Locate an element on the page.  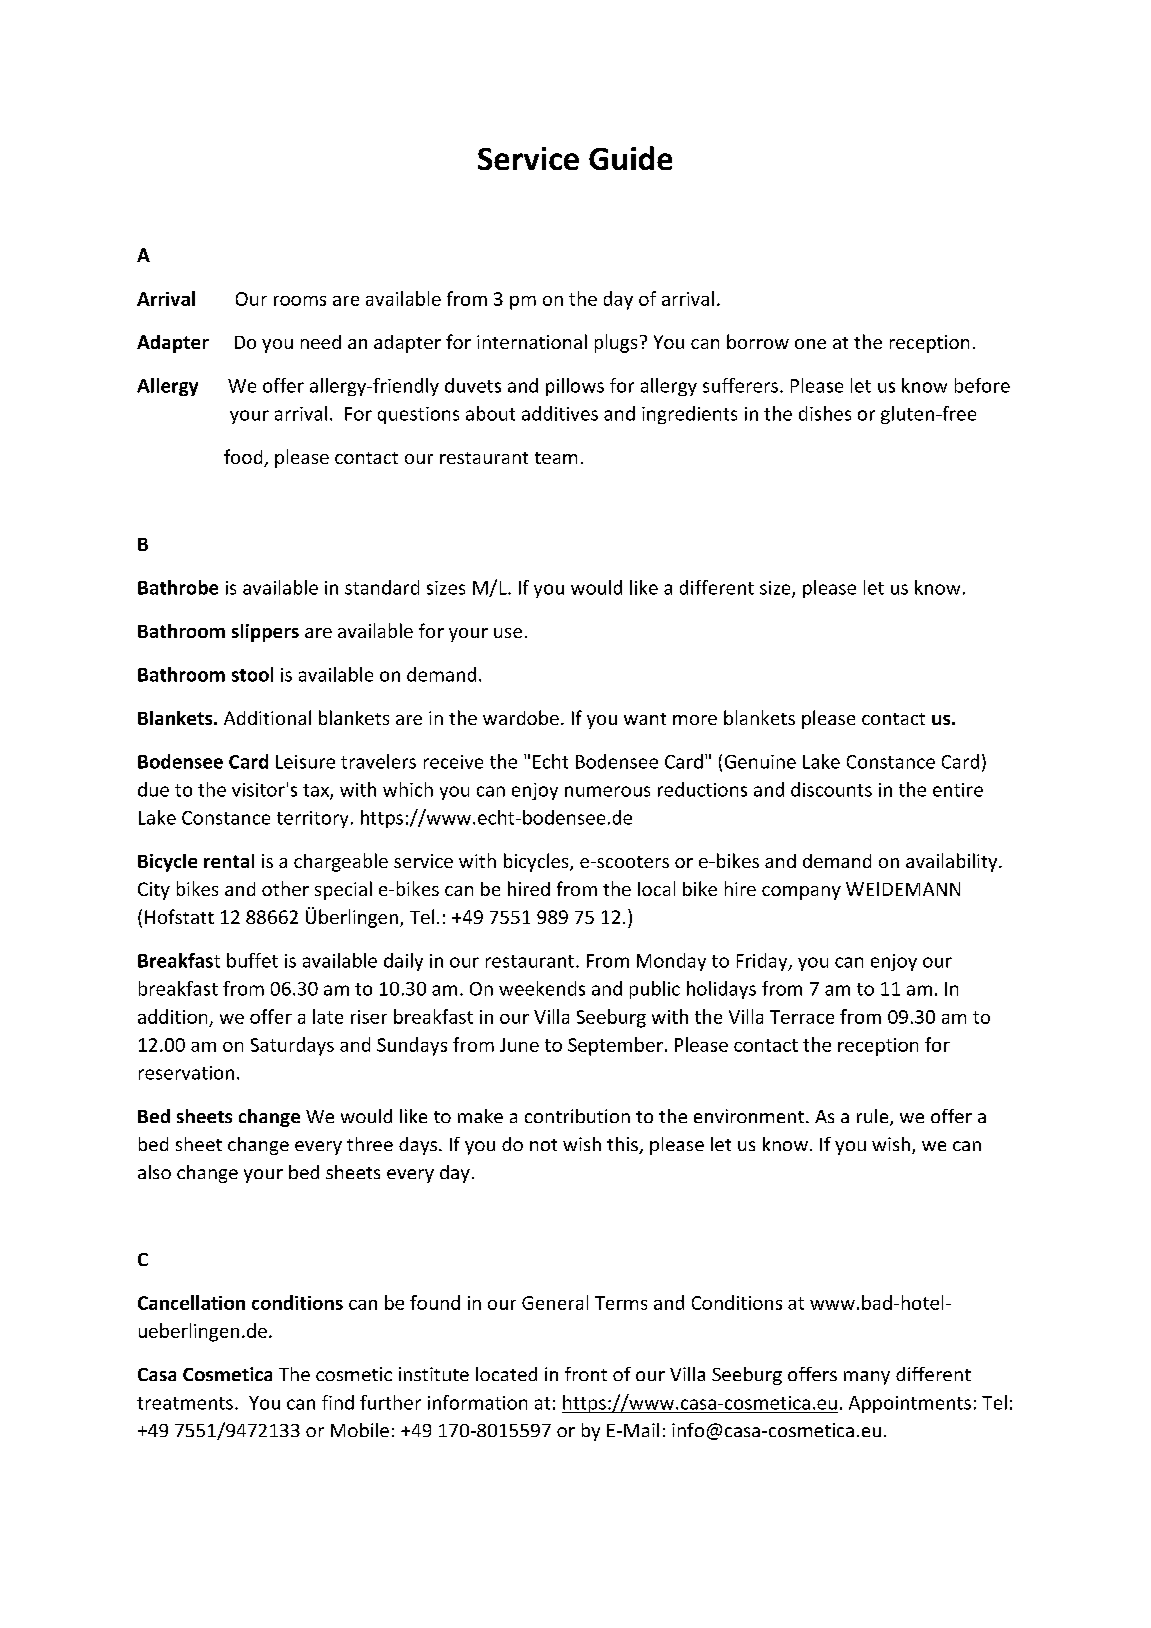
contribution is located at coordinates (577, 1116).
